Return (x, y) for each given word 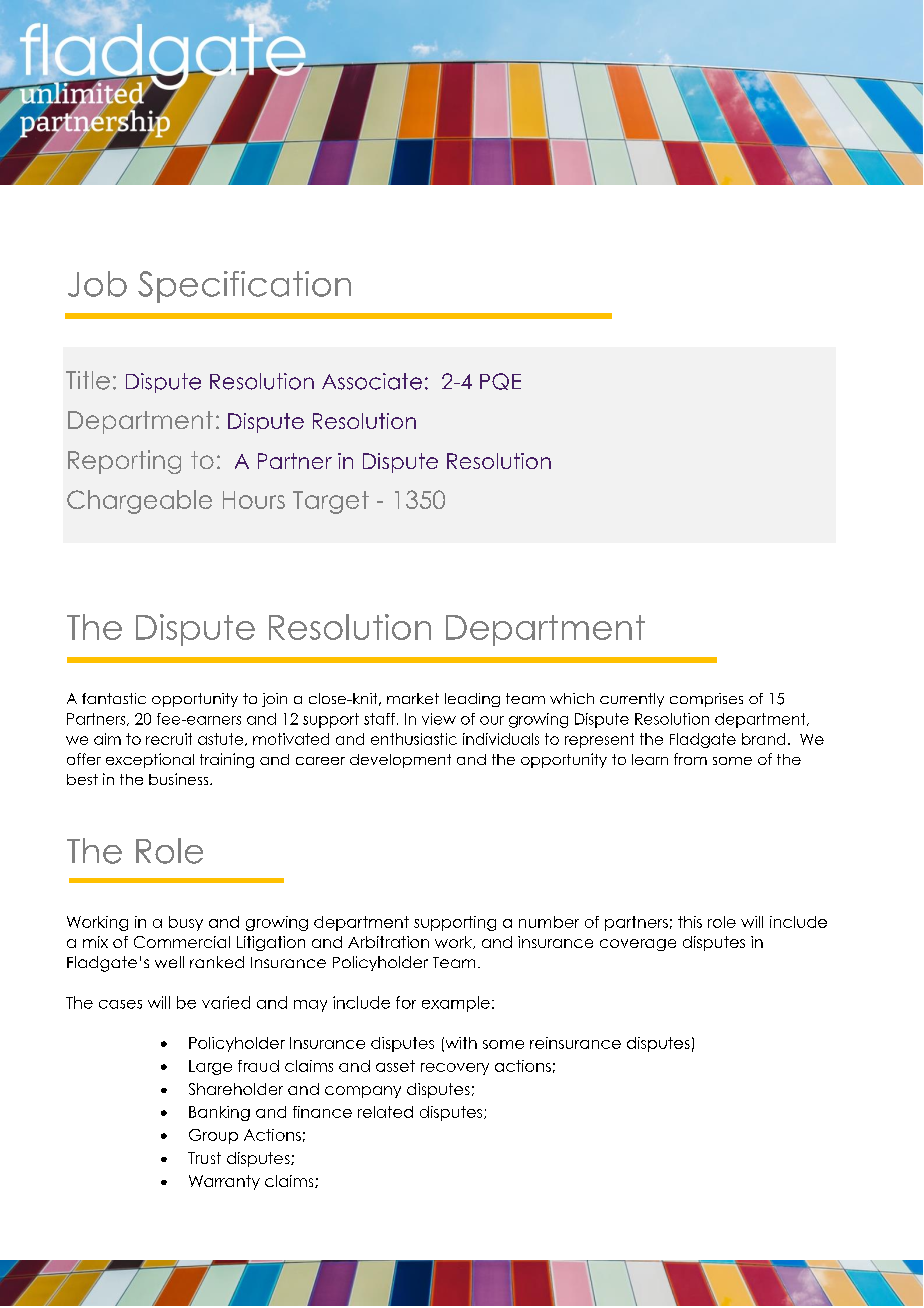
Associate (372, 381)
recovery (455, 1069)
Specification (244, 287)
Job (97, 284)
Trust (204, 1158)
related (385, 1112)
